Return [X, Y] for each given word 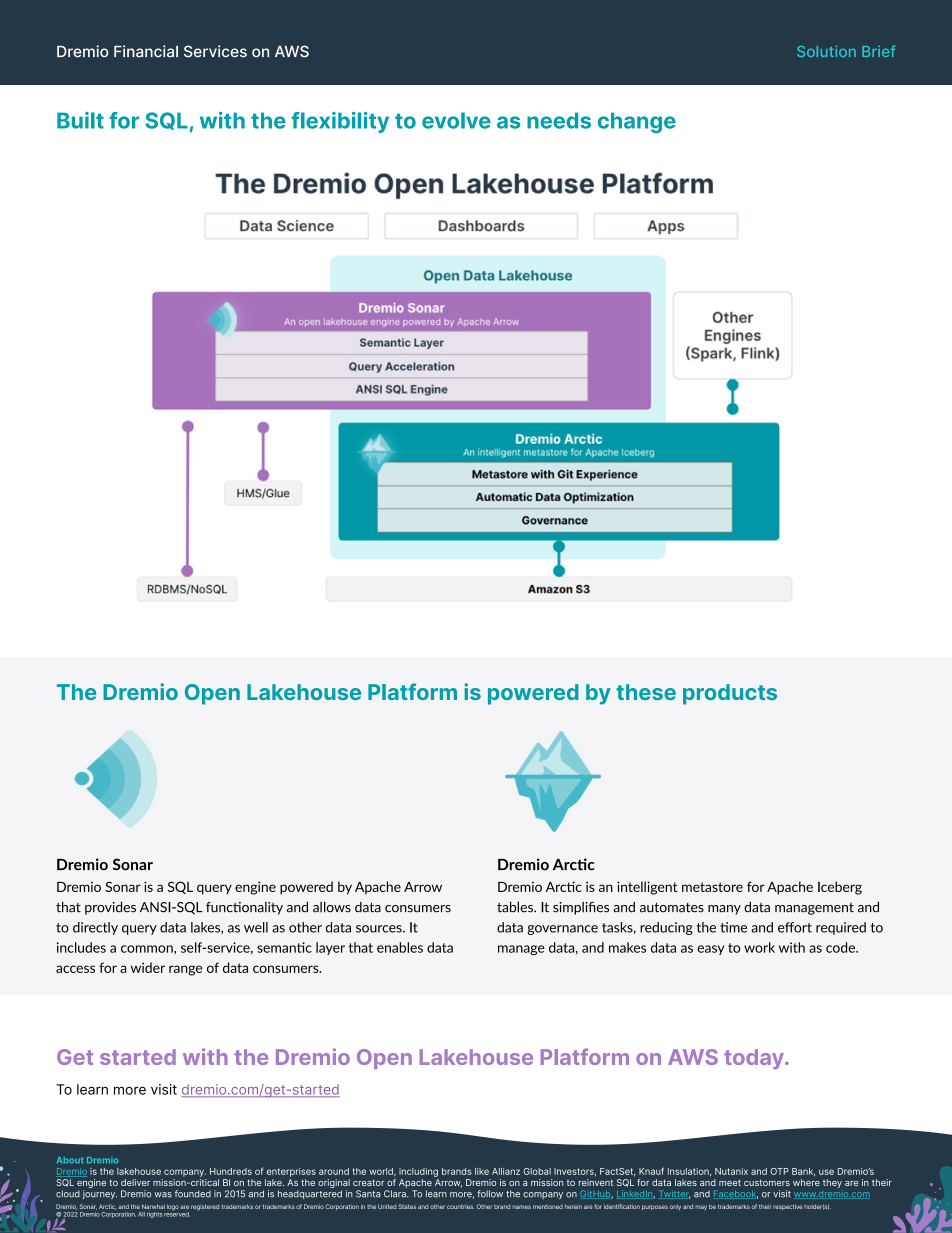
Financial [146, 51]
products [730, 694]
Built [80, 120]
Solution [826, 51]
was [163, 1195]
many [724, 910]
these [646, 692]
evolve [456, 120]
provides [110, 908]
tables [516, 907]
